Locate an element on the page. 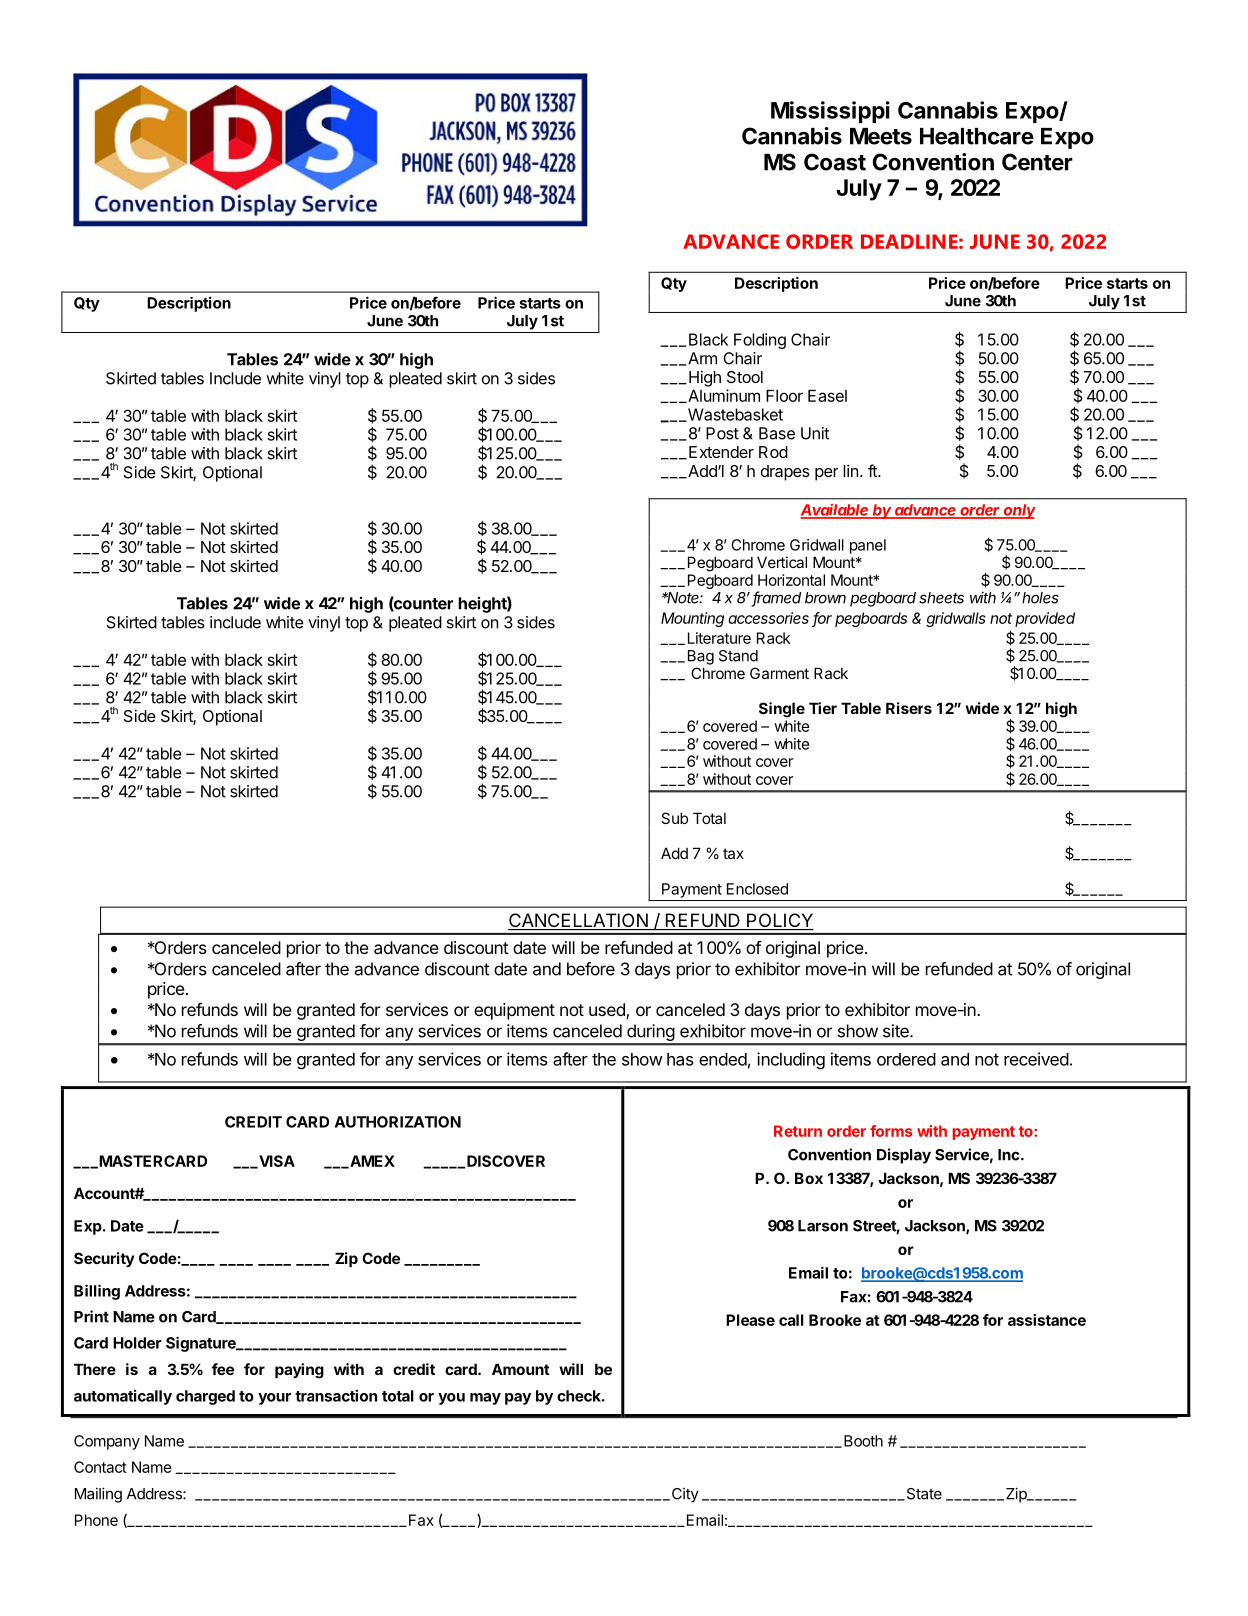 The image size is (1248, 1616). Risers is located at coordinates (909, 708).
